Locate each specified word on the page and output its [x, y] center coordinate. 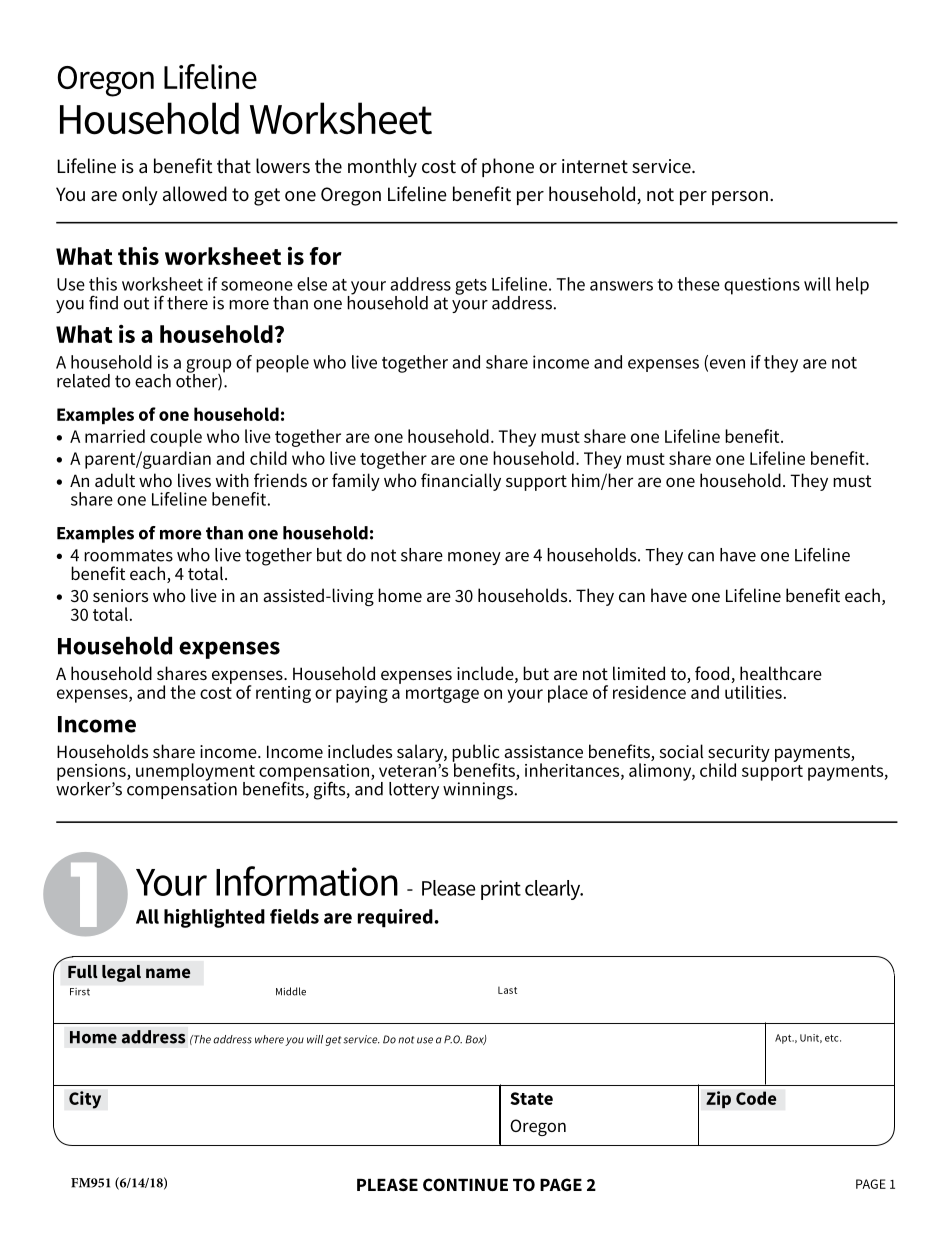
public [476, 754]
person [740, 198]
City [85, 1100]
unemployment [195, 773]
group [208, 367]
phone [508, 167]
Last [507, 990]
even [726, 365]
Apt [784, 1039]
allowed [195, 194]
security [739, 754]
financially [461, 482]
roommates [128, 555]
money [474, 558]
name [168, 973]
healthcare [781, 673]
